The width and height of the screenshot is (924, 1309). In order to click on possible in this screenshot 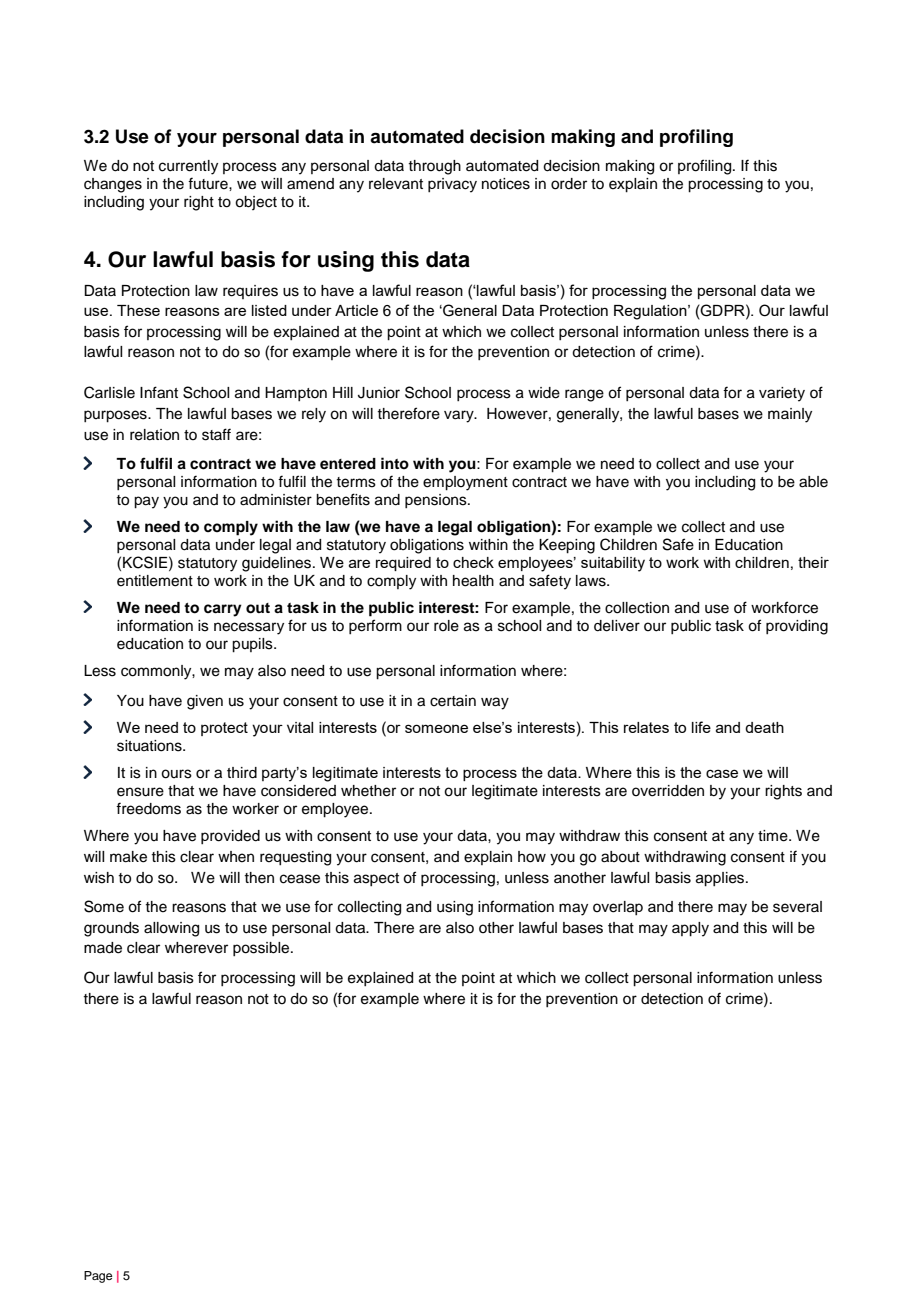, I will do `click(262, 949)`.
